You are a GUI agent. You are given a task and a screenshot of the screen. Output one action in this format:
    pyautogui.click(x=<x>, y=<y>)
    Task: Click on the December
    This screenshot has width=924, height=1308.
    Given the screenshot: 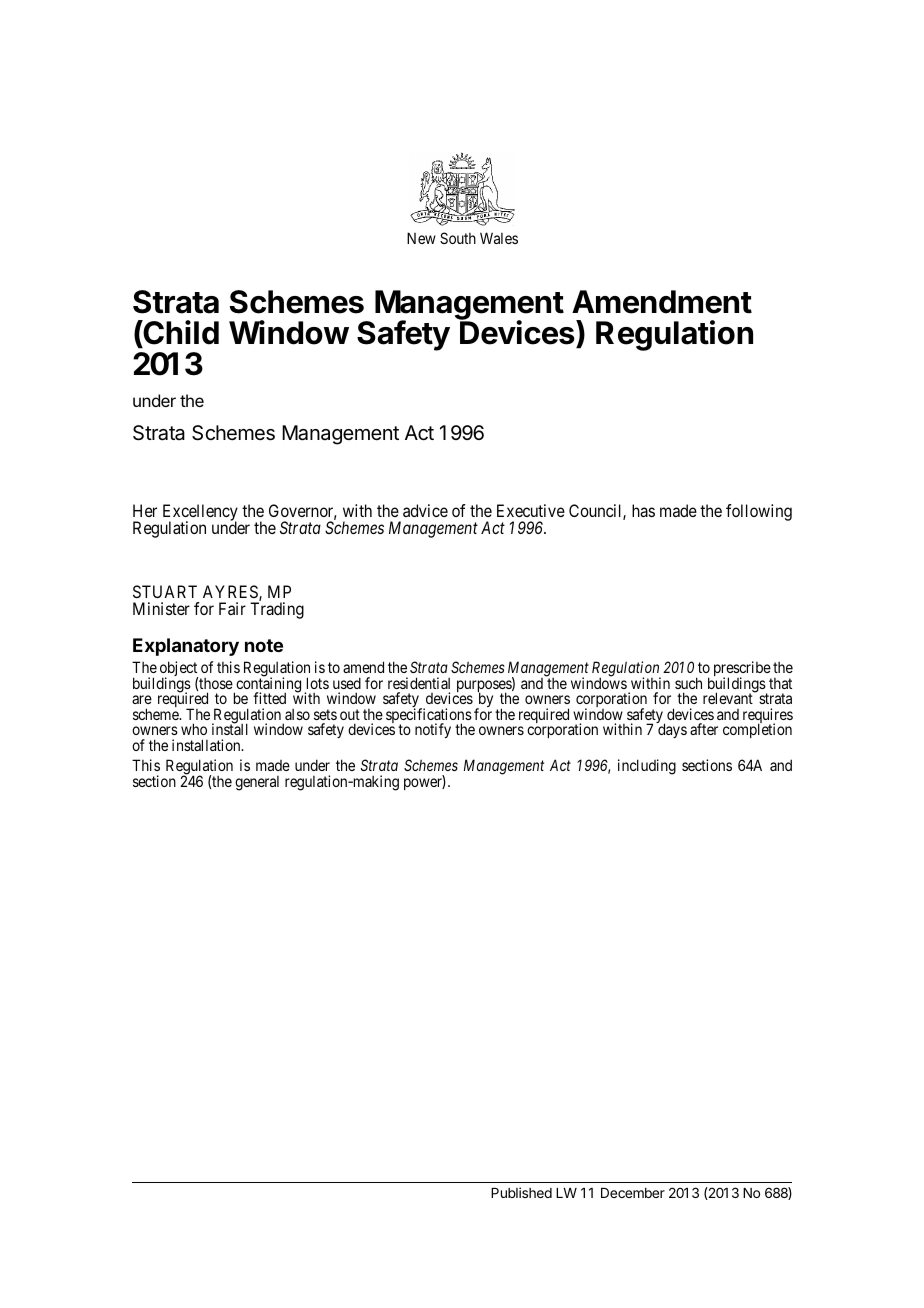 What is the action you would take?
    pyautogui.click(x=633, y=1193)
